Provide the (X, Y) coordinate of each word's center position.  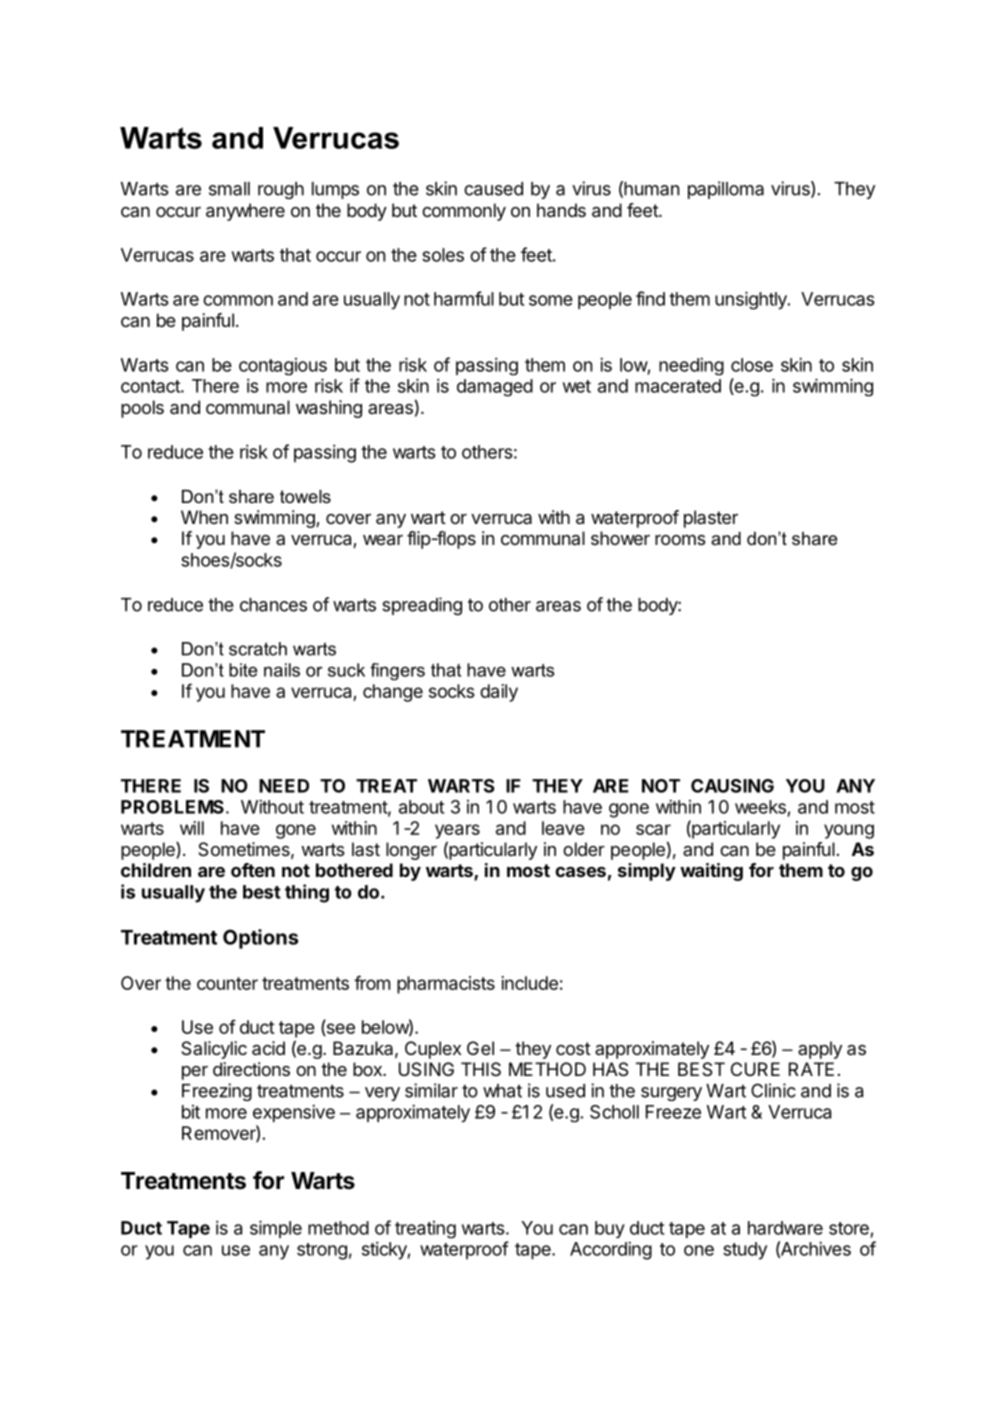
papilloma (726, 190)
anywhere (245, 212)
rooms (680, 540)
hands (561, 210)
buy (610, 1229)
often (253, 870)
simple (276, 1229)
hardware (785, 1228)
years (457, 831)
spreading (422, 606)
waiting (711, 872)
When (204, 517)
